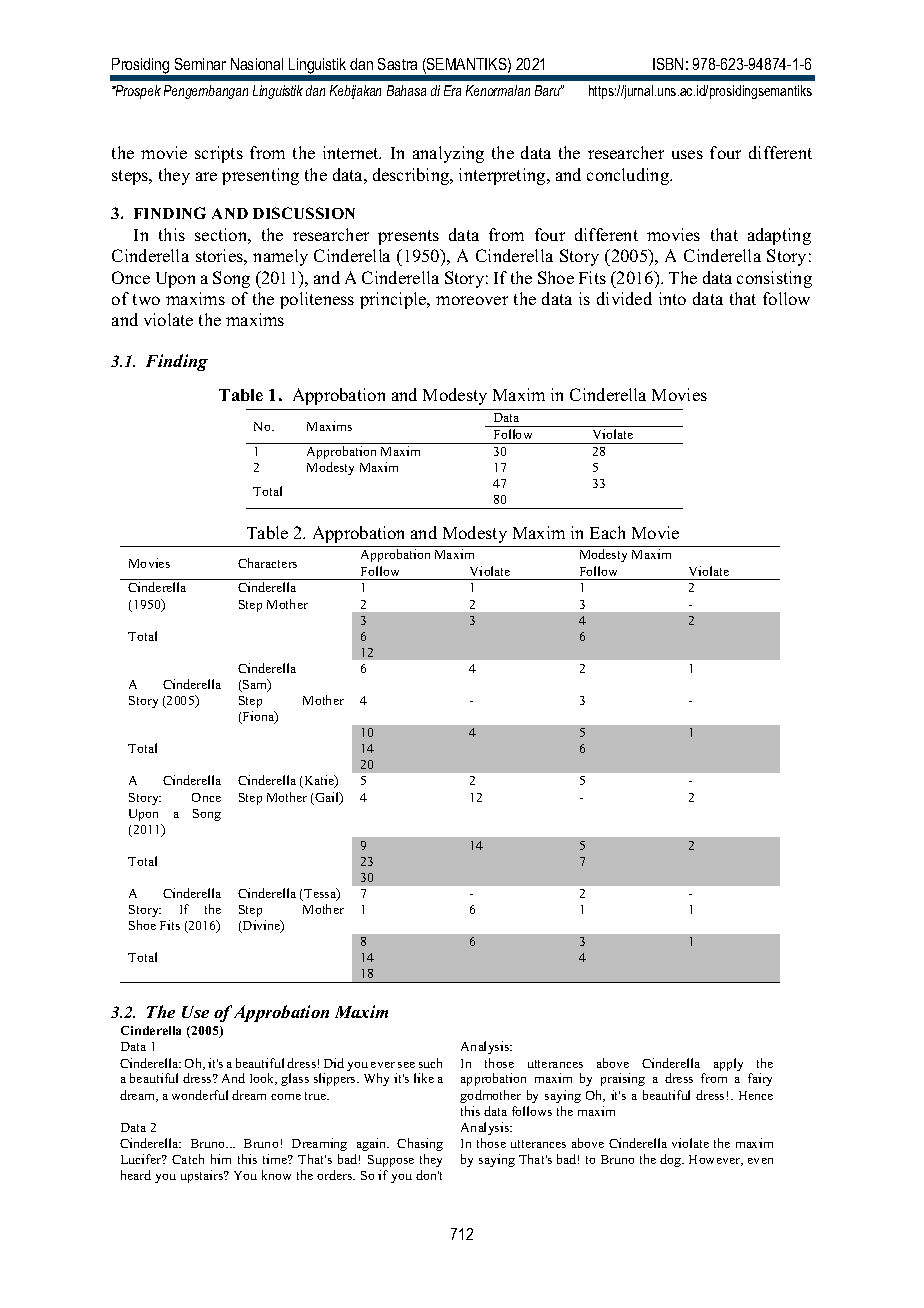 The image size is (924, 1308). Describe the element at coordinates (668, 64) in the screenshot. I see `ISBN` at that location.
